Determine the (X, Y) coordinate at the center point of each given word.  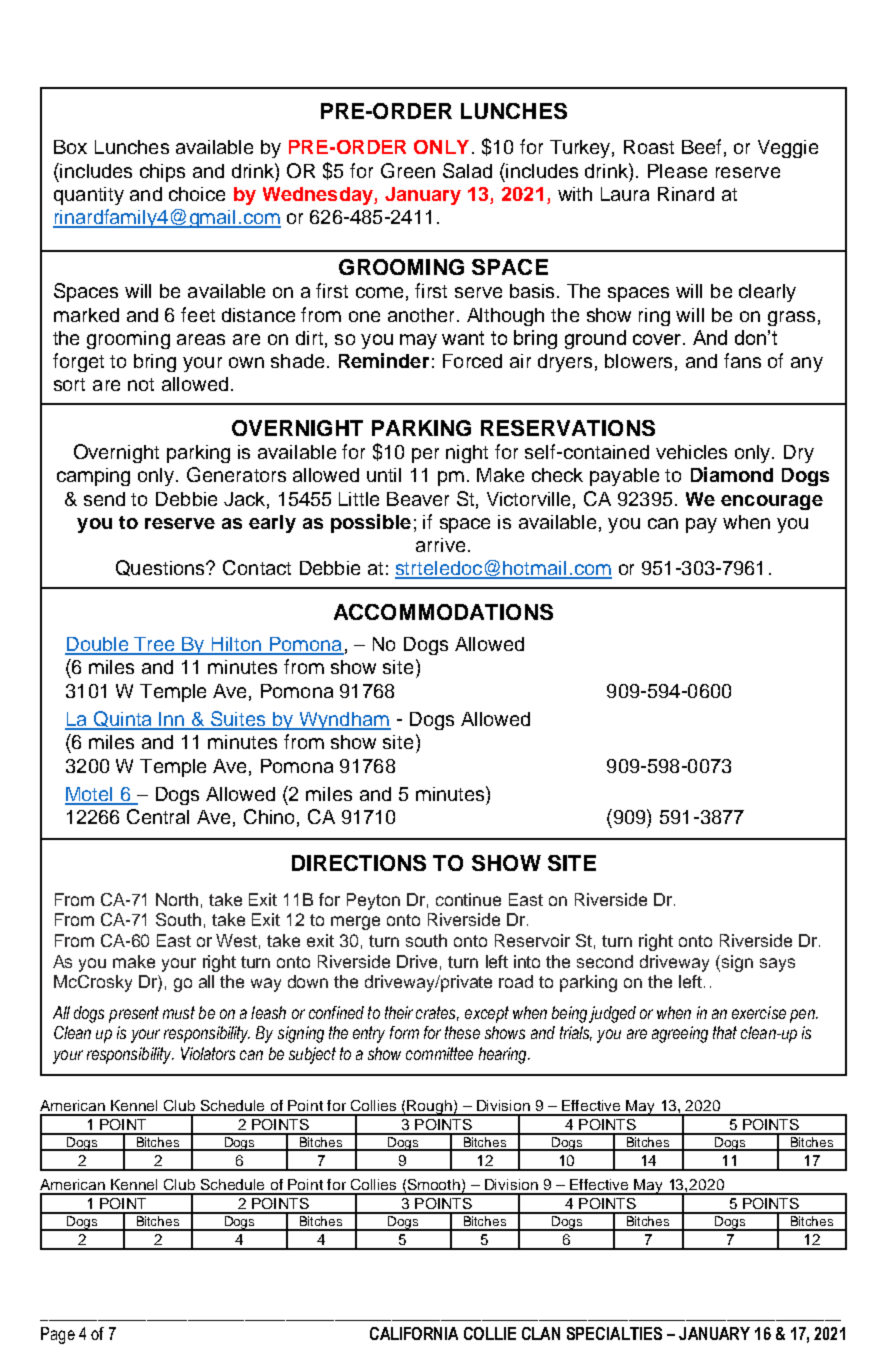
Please (677, 171)
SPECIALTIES (614, 1333)
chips (162, 173)
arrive (440, 545)
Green (408, 170)
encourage (772, 502)
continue (468, 899)
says (777, 965)
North (177, 899)
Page (58, 1335)
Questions (161, 568)
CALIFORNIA (414, 1333)
